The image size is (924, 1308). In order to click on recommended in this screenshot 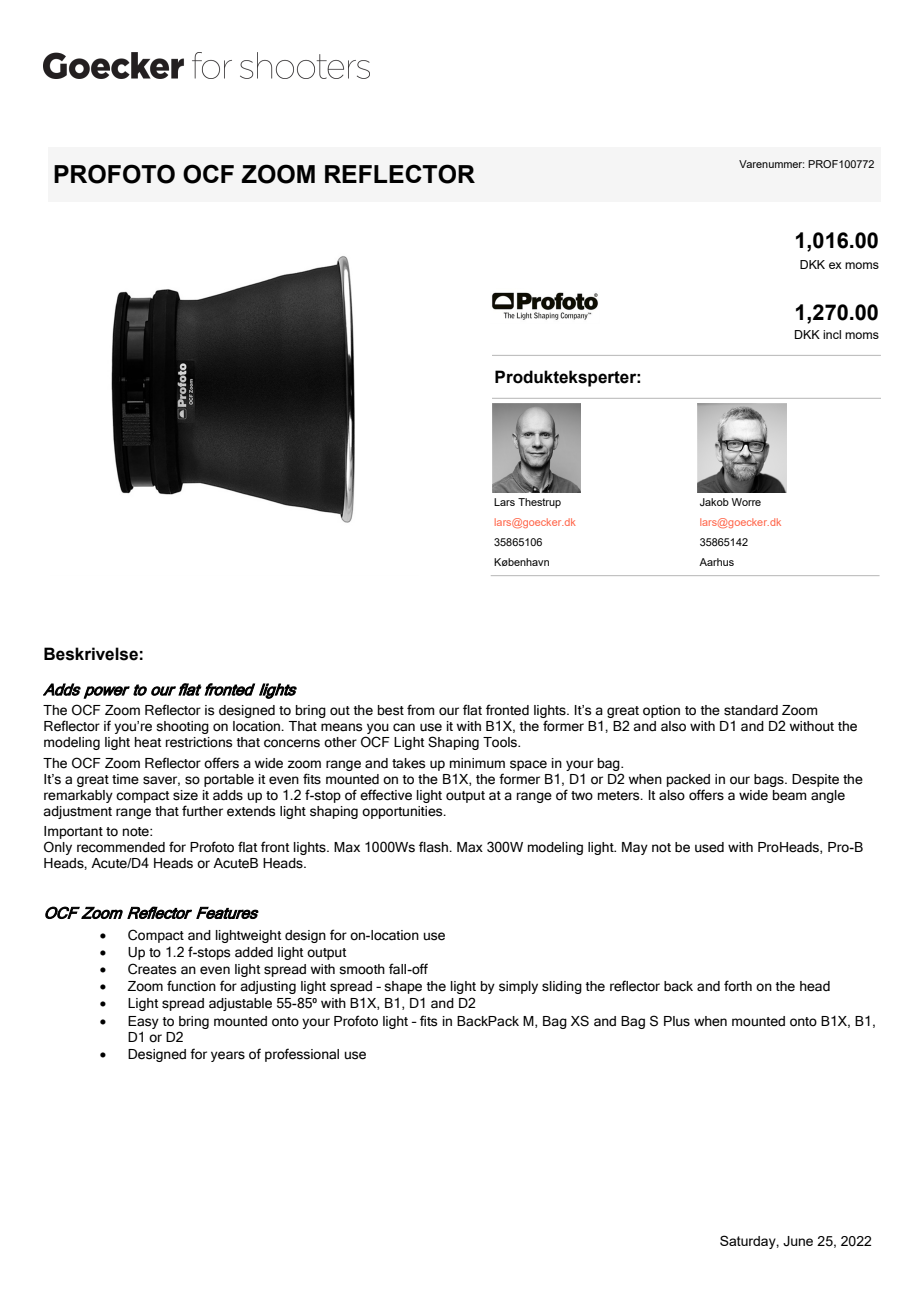, I will do `click(121, 847)`.
